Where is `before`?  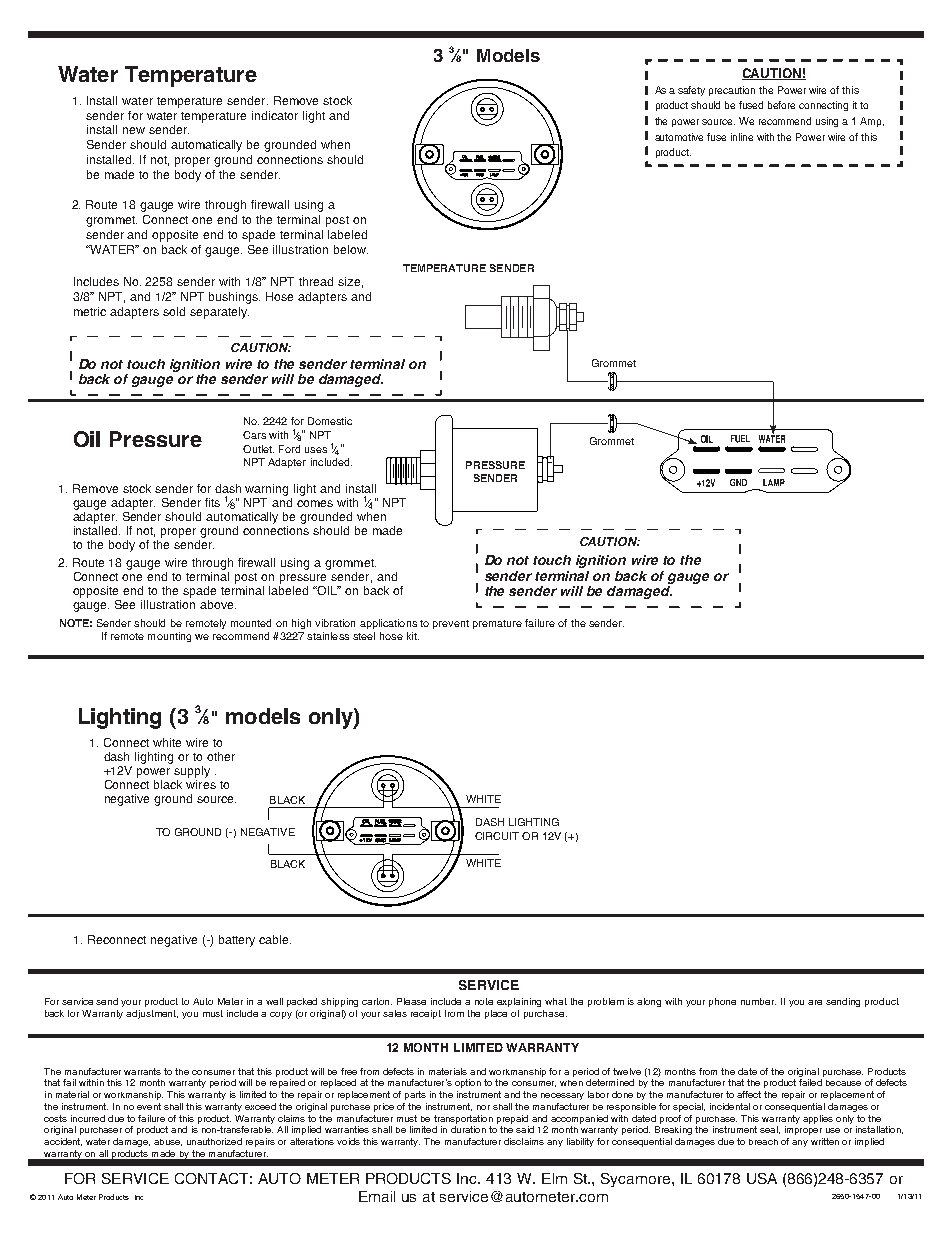
before is located at coordinates (781, 105).
